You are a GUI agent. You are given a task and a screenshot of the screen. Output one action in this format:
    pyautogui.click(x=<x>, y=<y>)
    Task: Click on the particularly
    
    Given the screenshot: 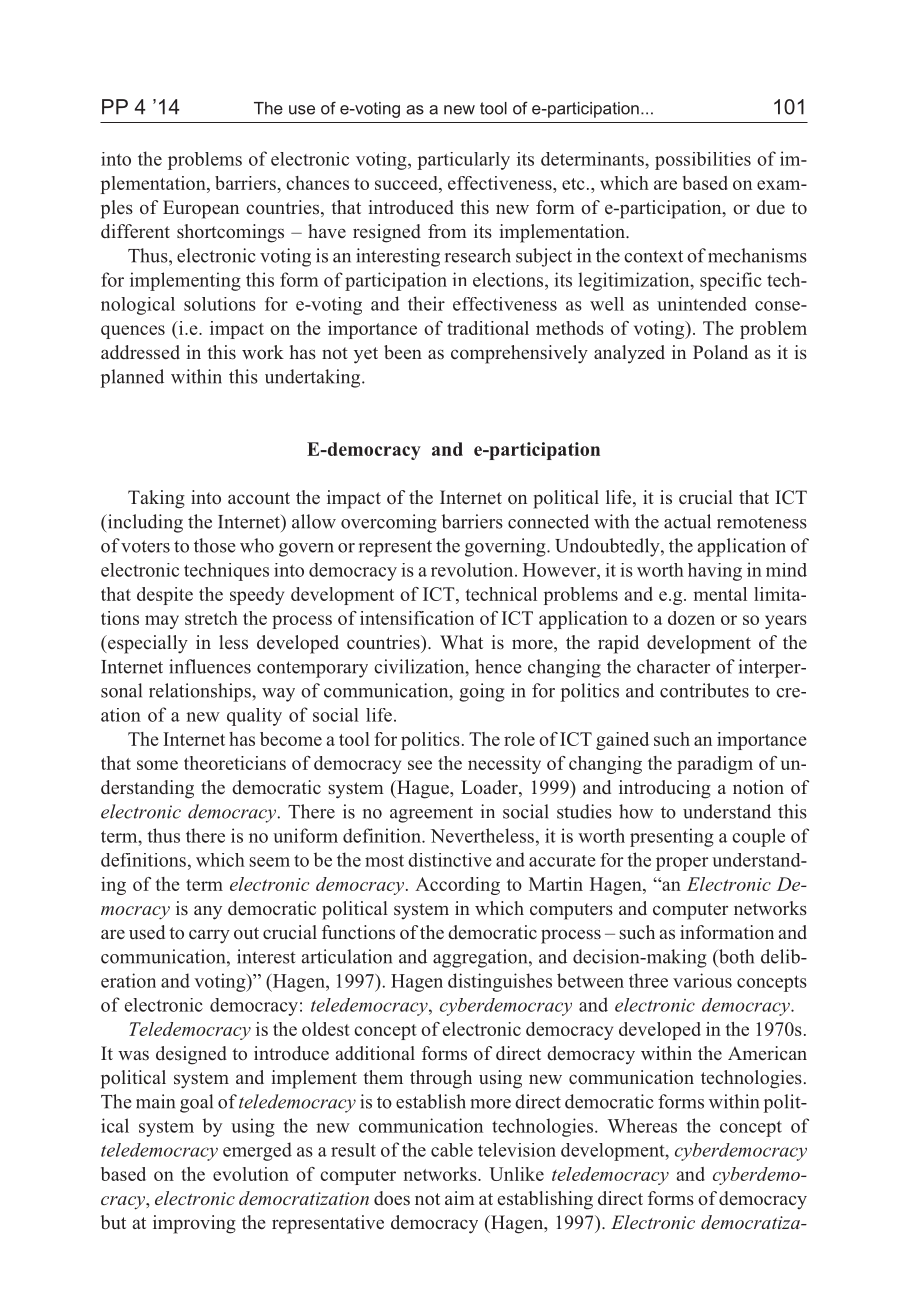 What is the action you would take?
    pyautogui.click(x=464, y=161)
